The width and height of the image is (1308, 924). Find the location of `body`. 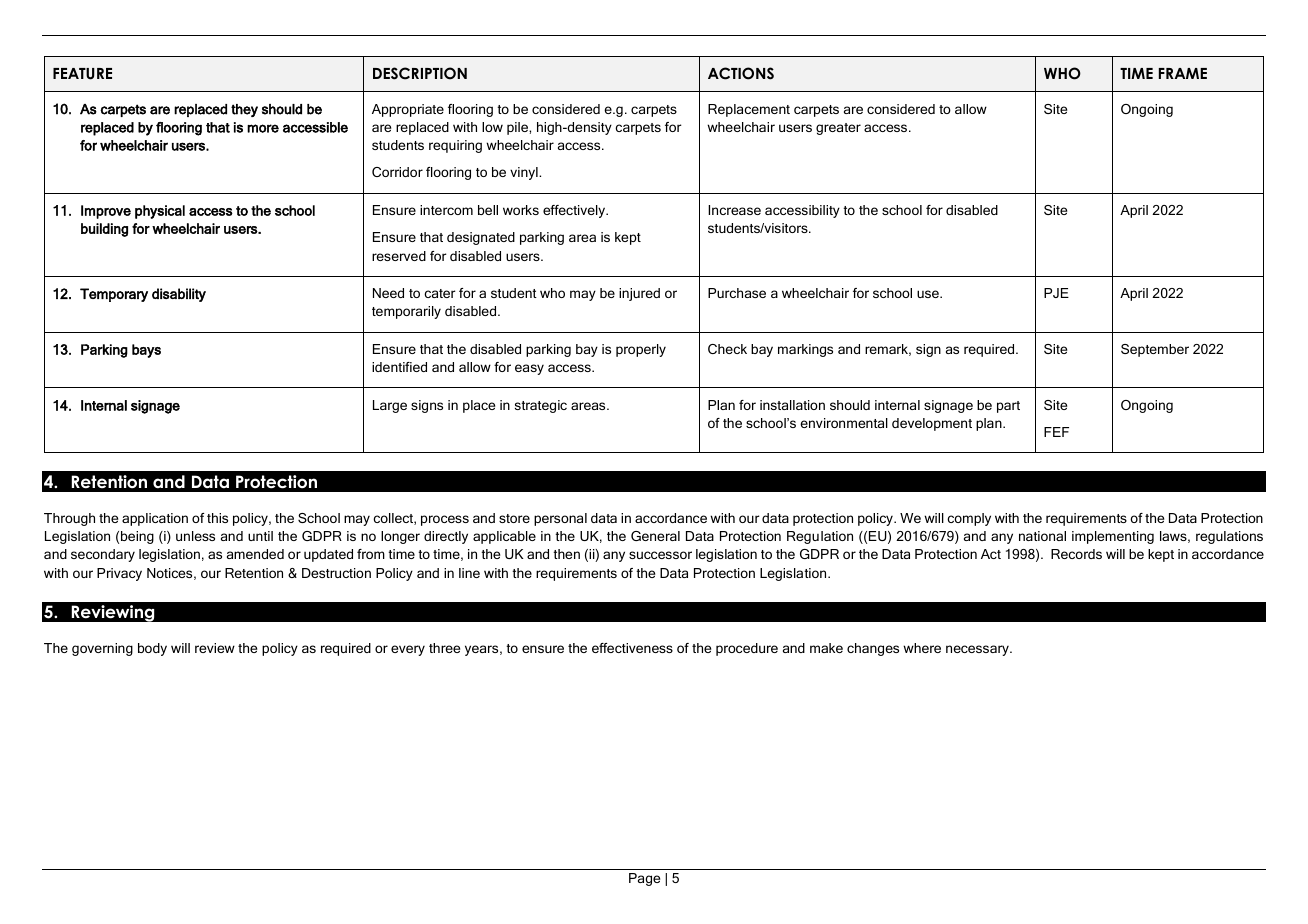

body is located at coordinates (152, 649).
